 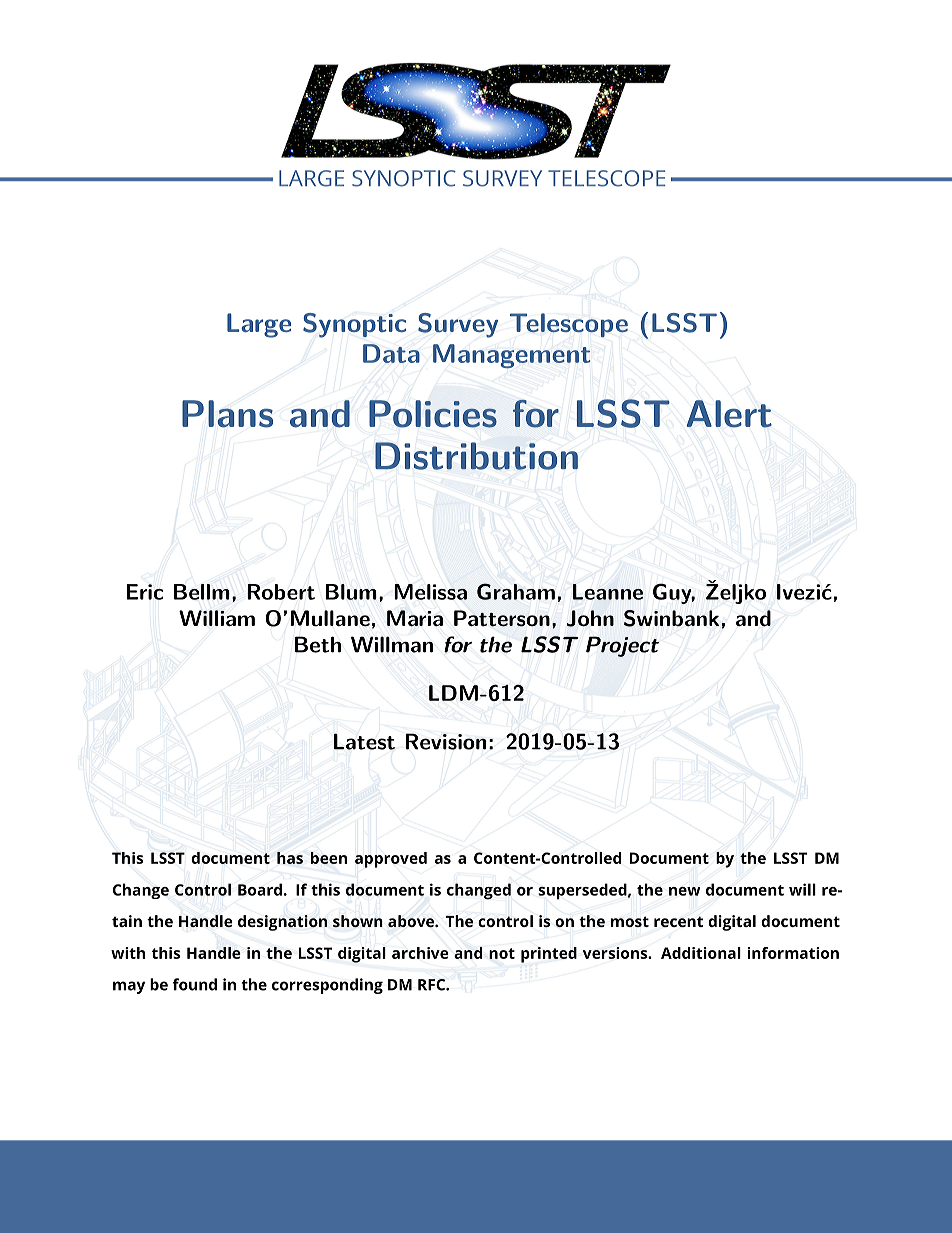 I want to click on Leanne, so click(x=608, y=592).
